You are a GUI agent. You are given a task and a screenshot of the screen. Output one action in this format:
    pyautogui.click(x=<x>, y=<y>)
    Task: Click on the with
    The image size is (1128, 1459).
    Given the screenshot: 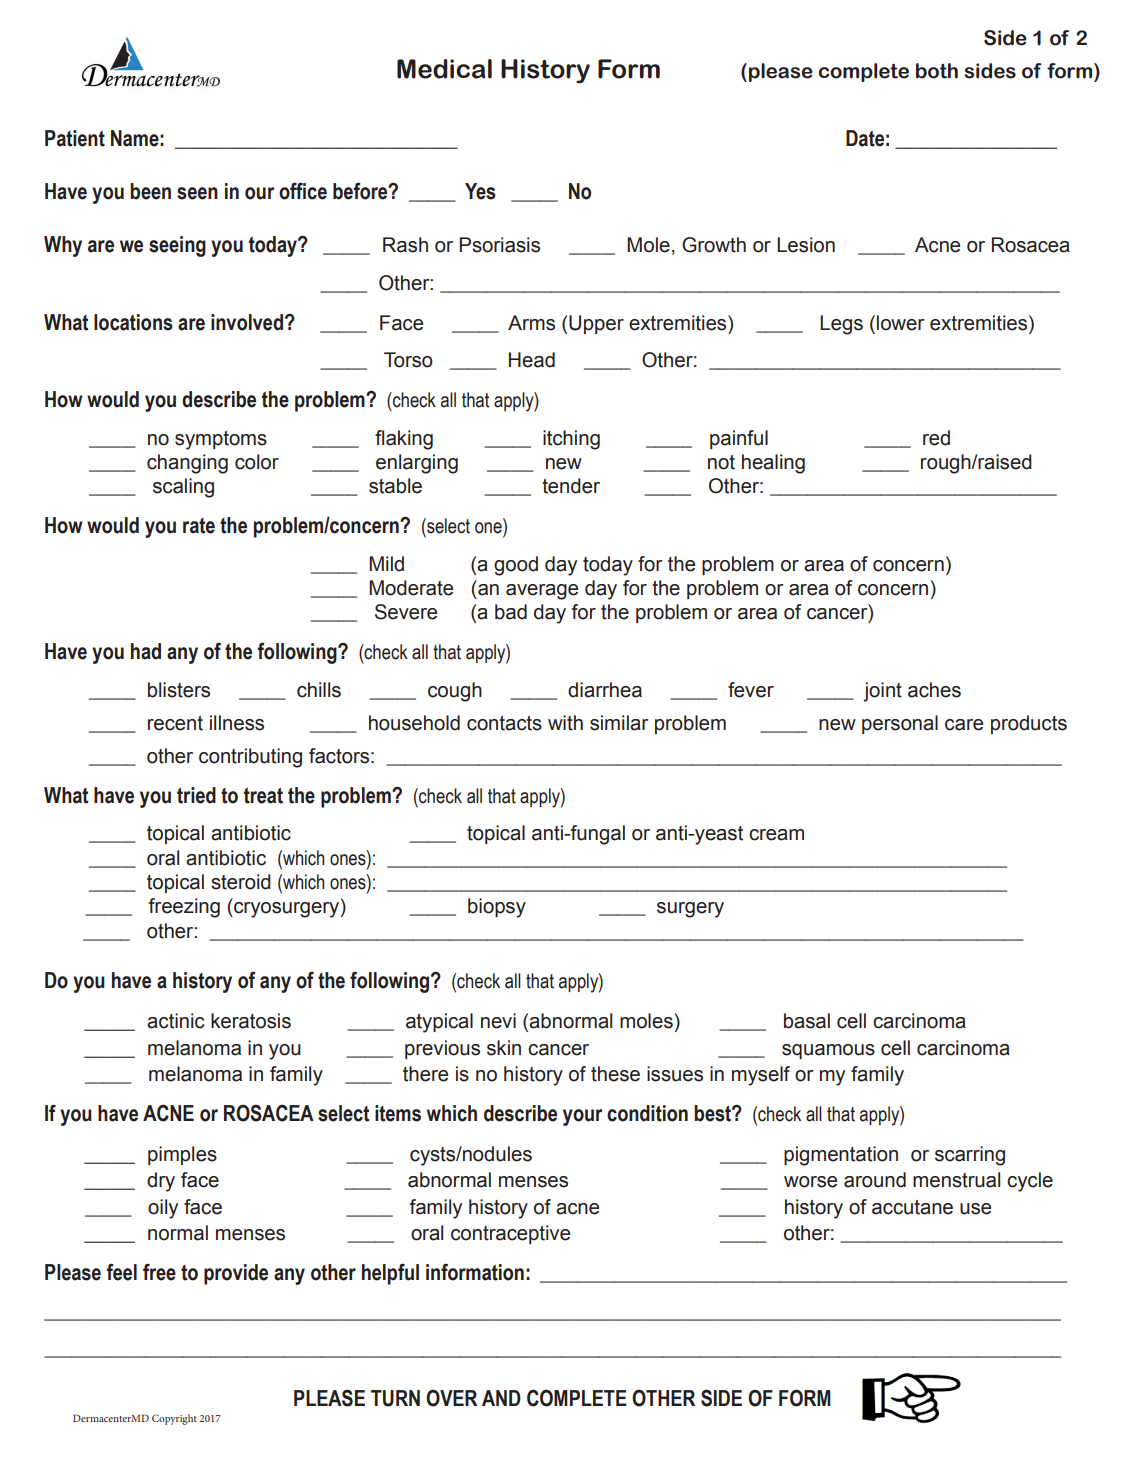 What is the action you would take?
    pyautogui.click(x=565, y=723)
